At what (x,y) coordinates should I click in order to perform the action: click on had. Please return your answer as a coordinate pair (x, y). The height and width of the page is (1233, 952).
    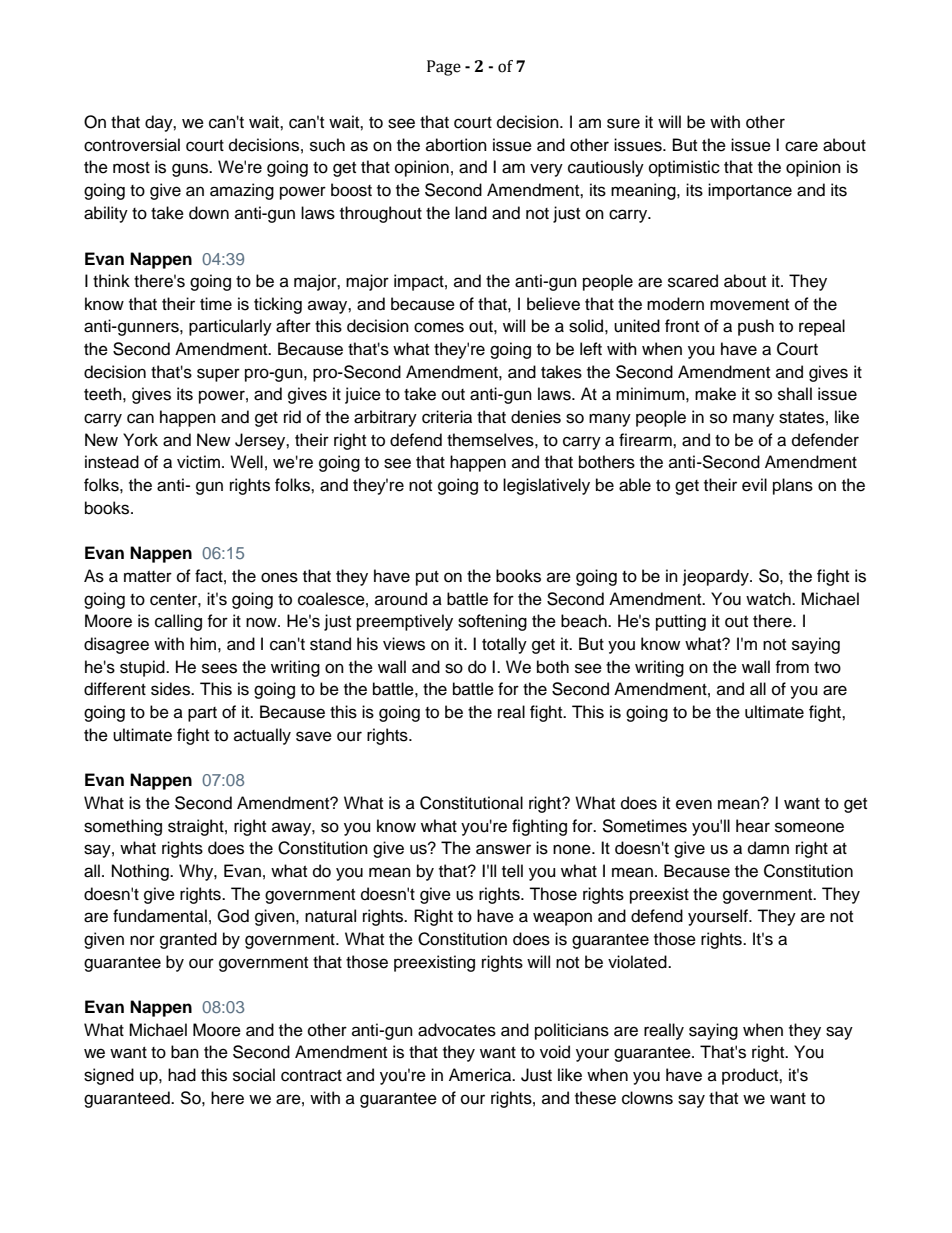
    Looking at the image, I should click on (182, 1075).
